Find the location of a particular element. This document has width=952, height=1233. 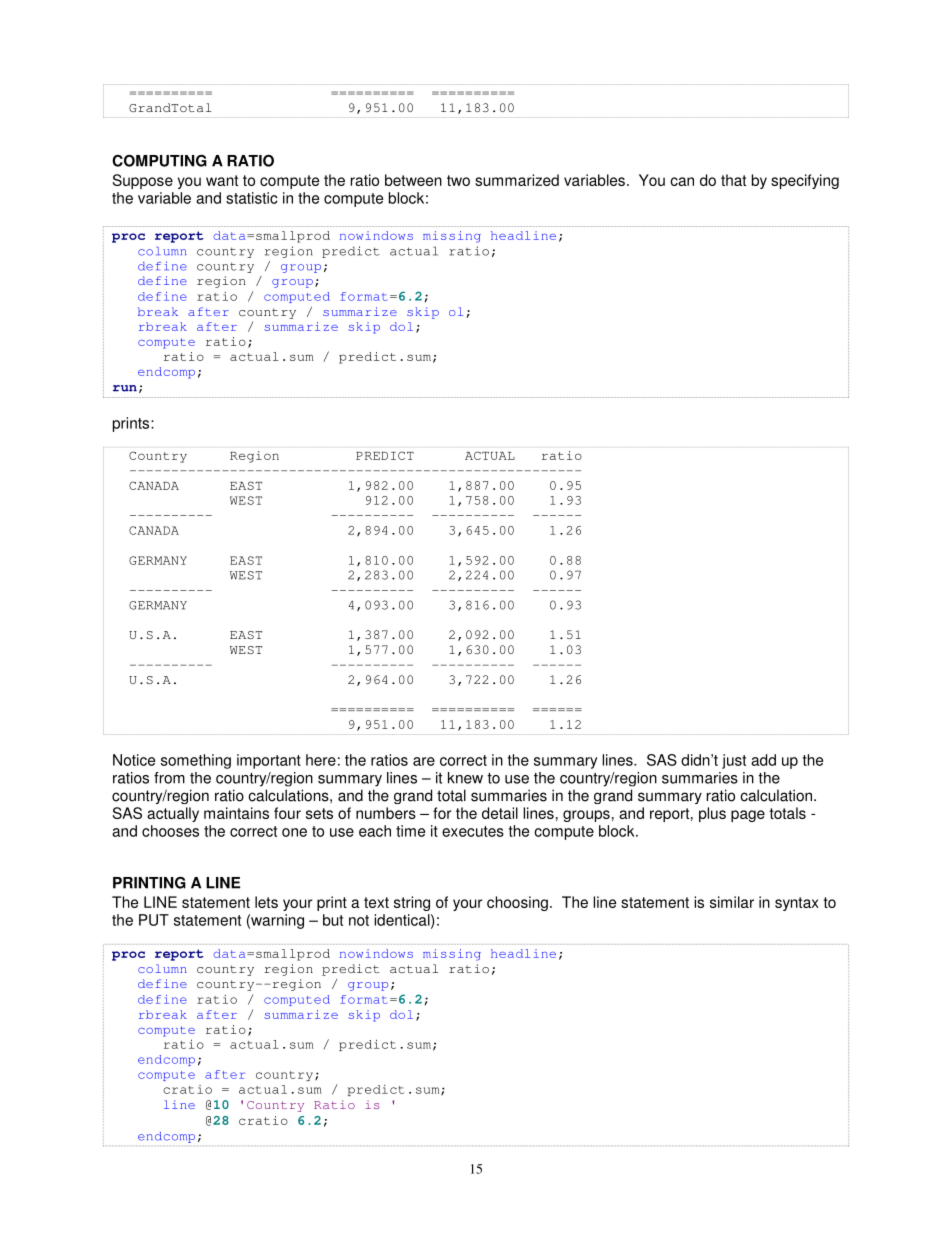

add is located at coordinates (763, 760).
